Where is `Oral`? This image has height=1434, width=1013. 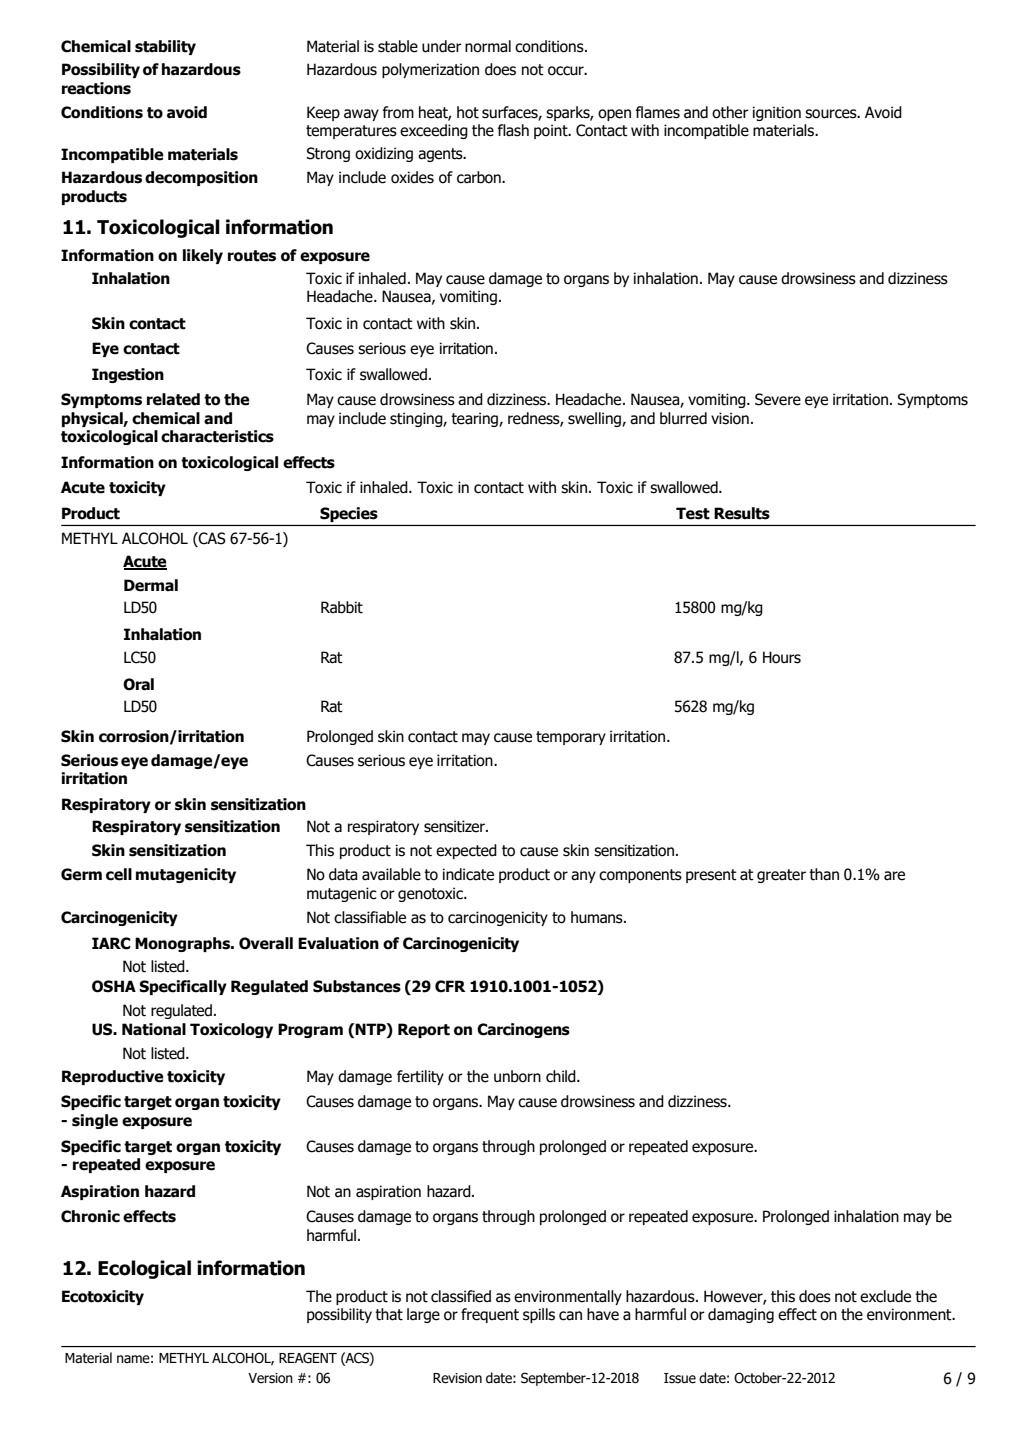 Oral is located at coordinates (138, 684).
